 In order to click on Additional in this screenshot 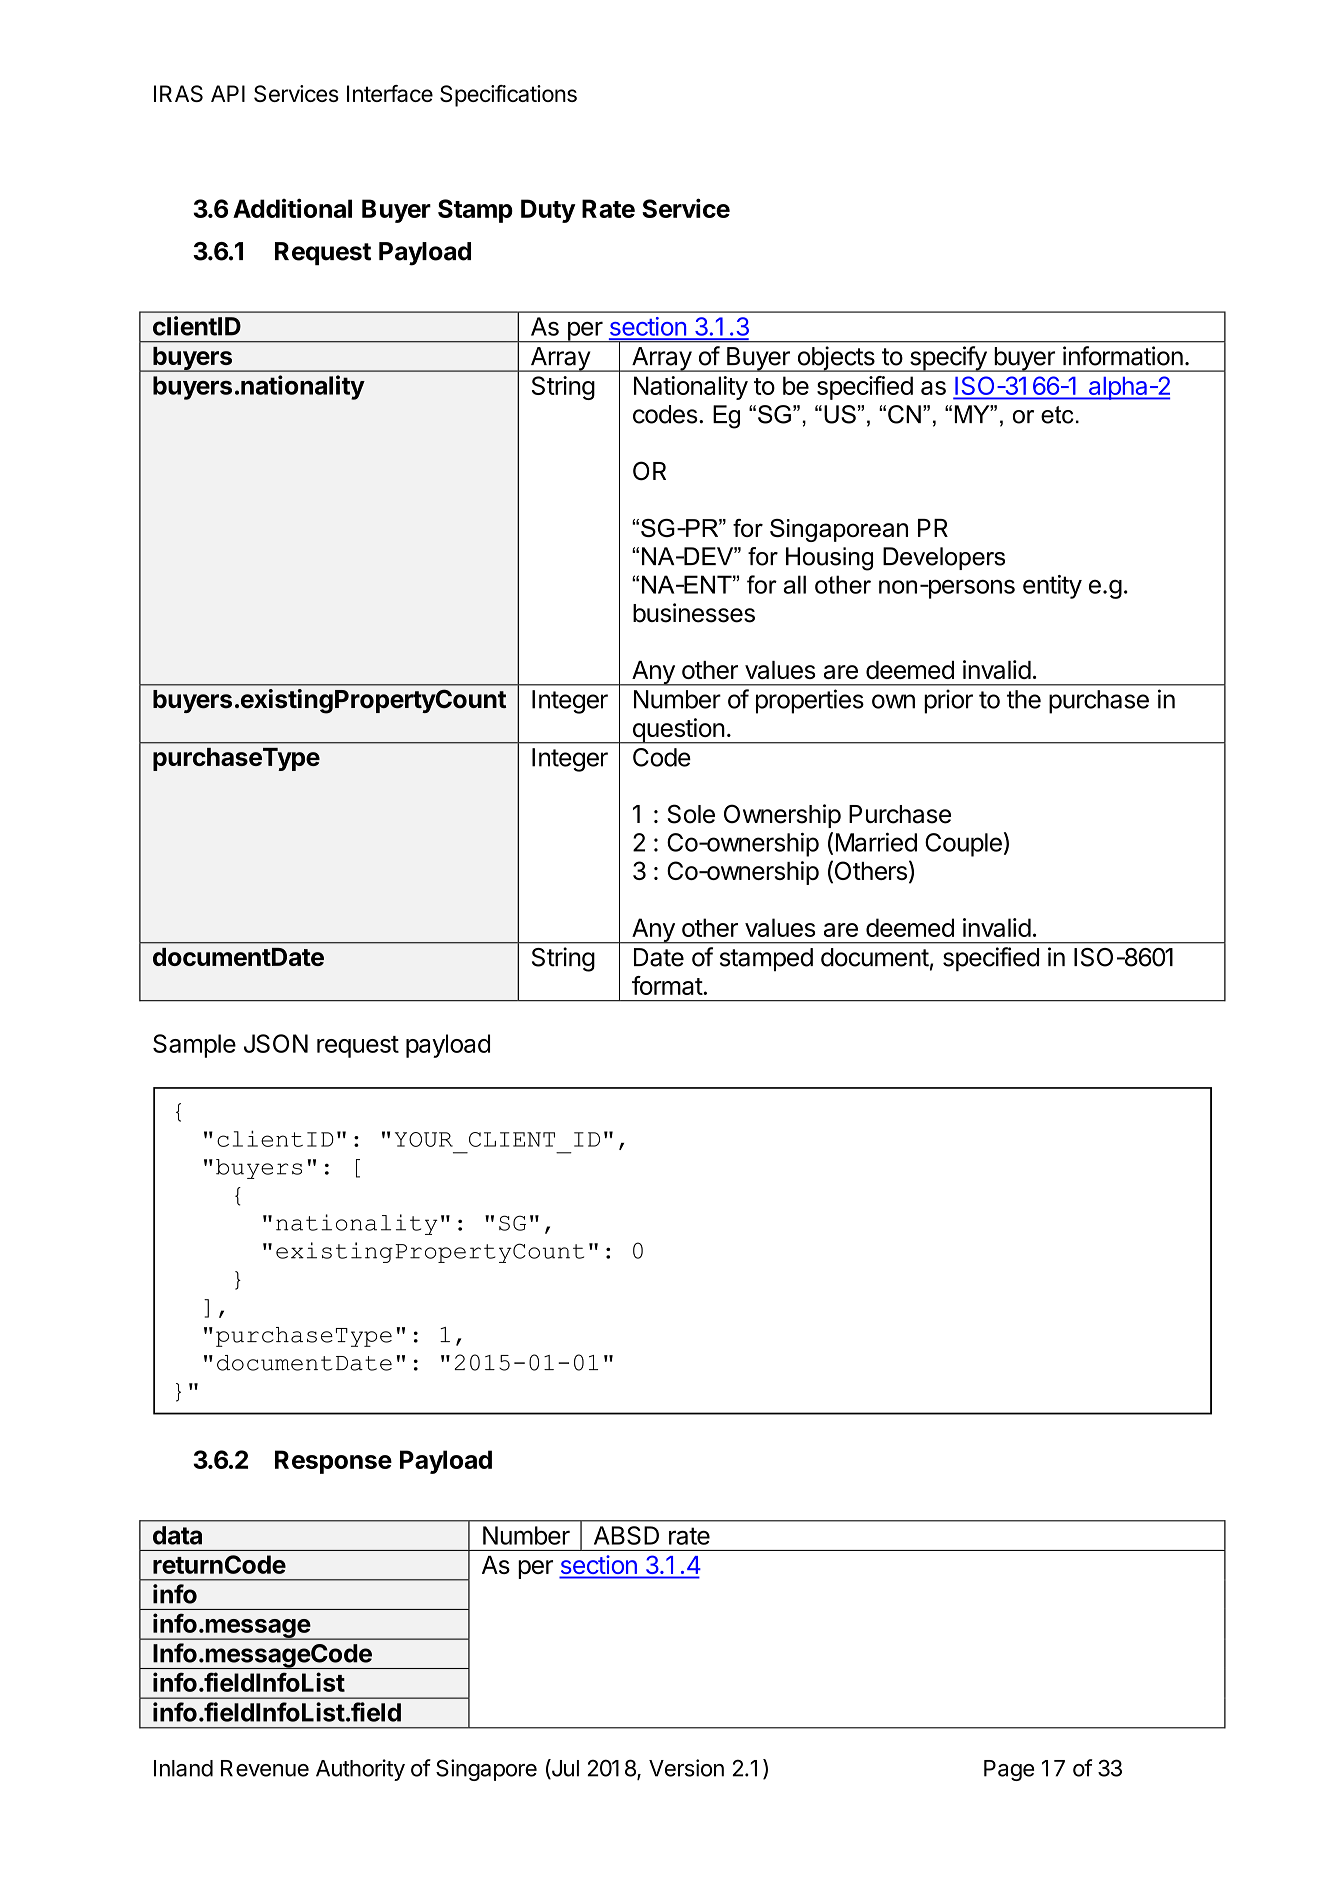, I will do `click(292, 208)`.
